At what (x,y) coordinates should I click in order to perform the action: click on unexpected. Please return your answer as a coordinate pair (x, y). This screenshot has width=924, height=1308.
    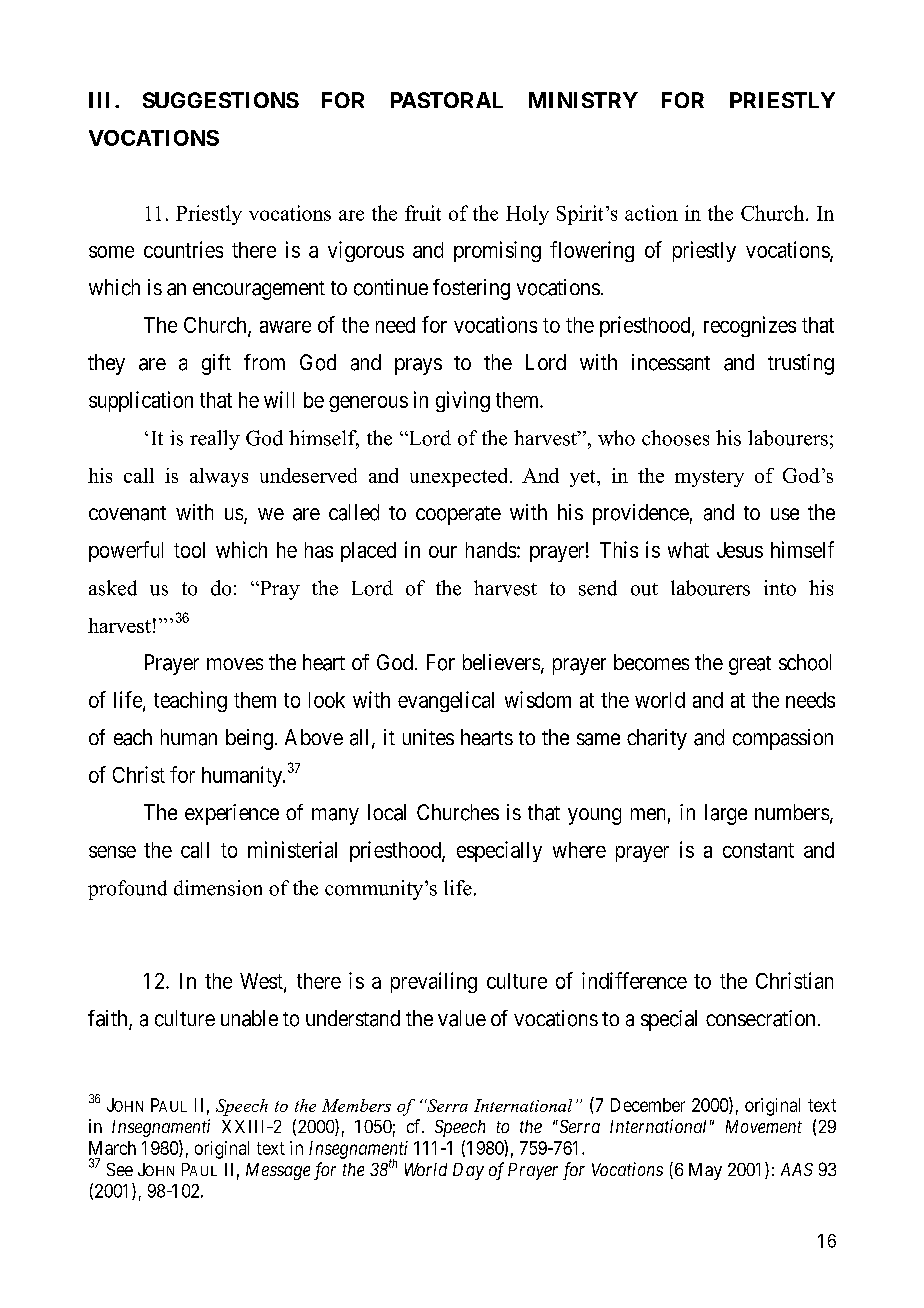
    Looking at the image, I should click on (460, 477).
